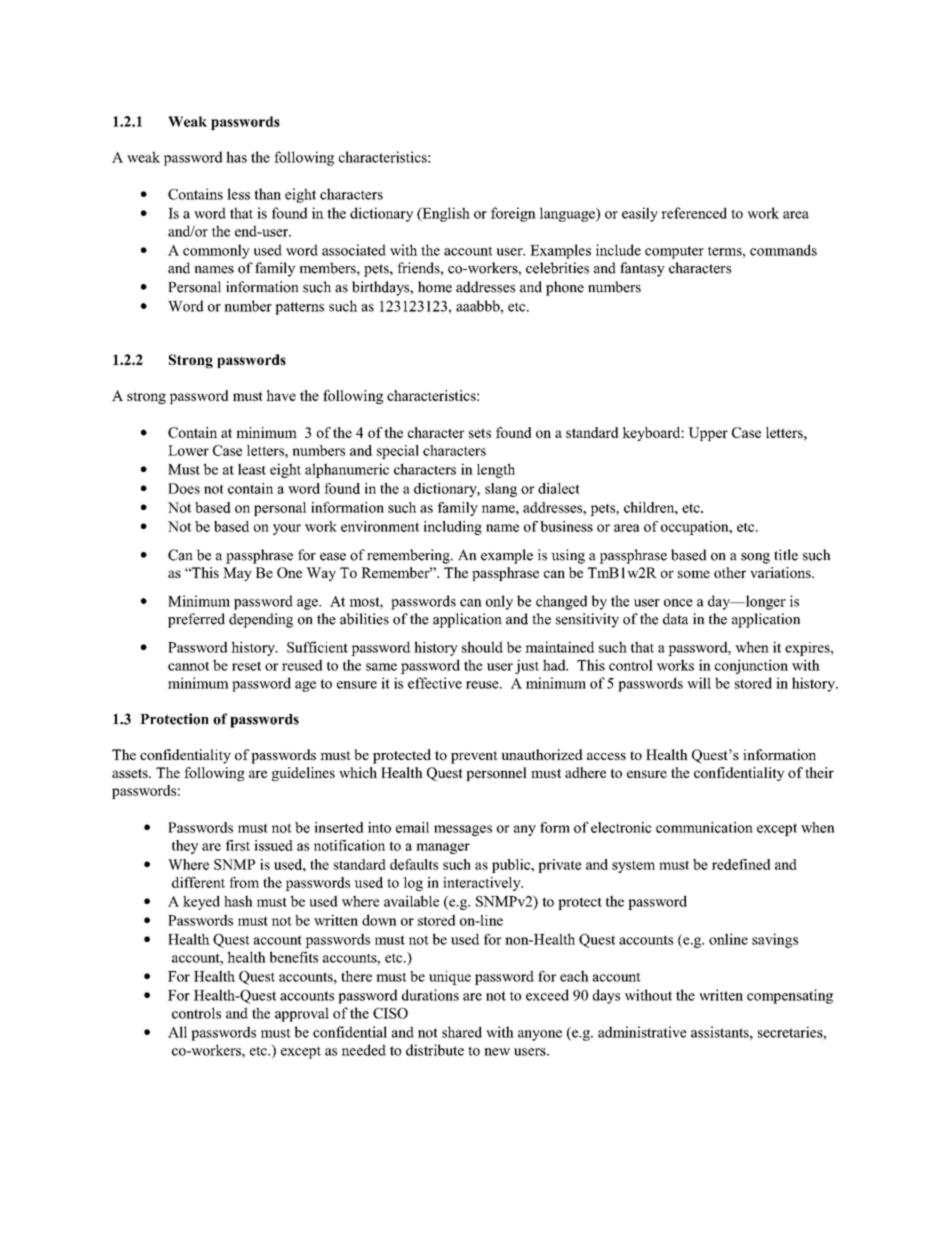  I want to click on approval, so click(302, 1014).
